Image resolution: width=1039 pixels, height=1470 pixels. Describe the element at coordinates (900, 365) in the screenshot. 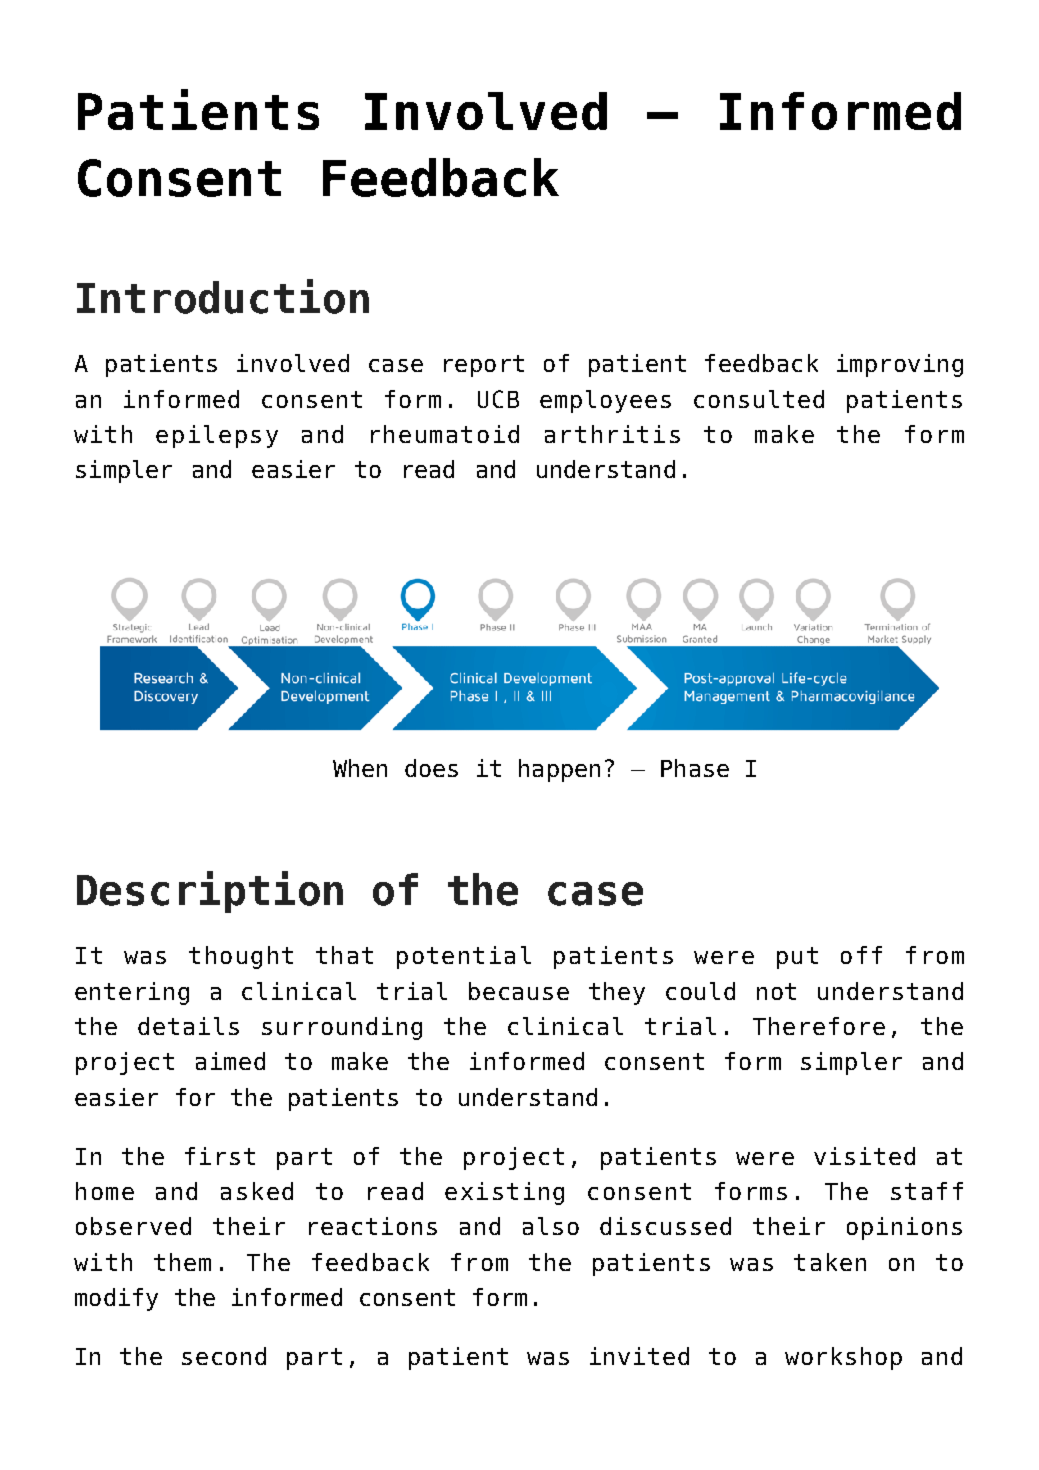

I see `improving` at that location.
